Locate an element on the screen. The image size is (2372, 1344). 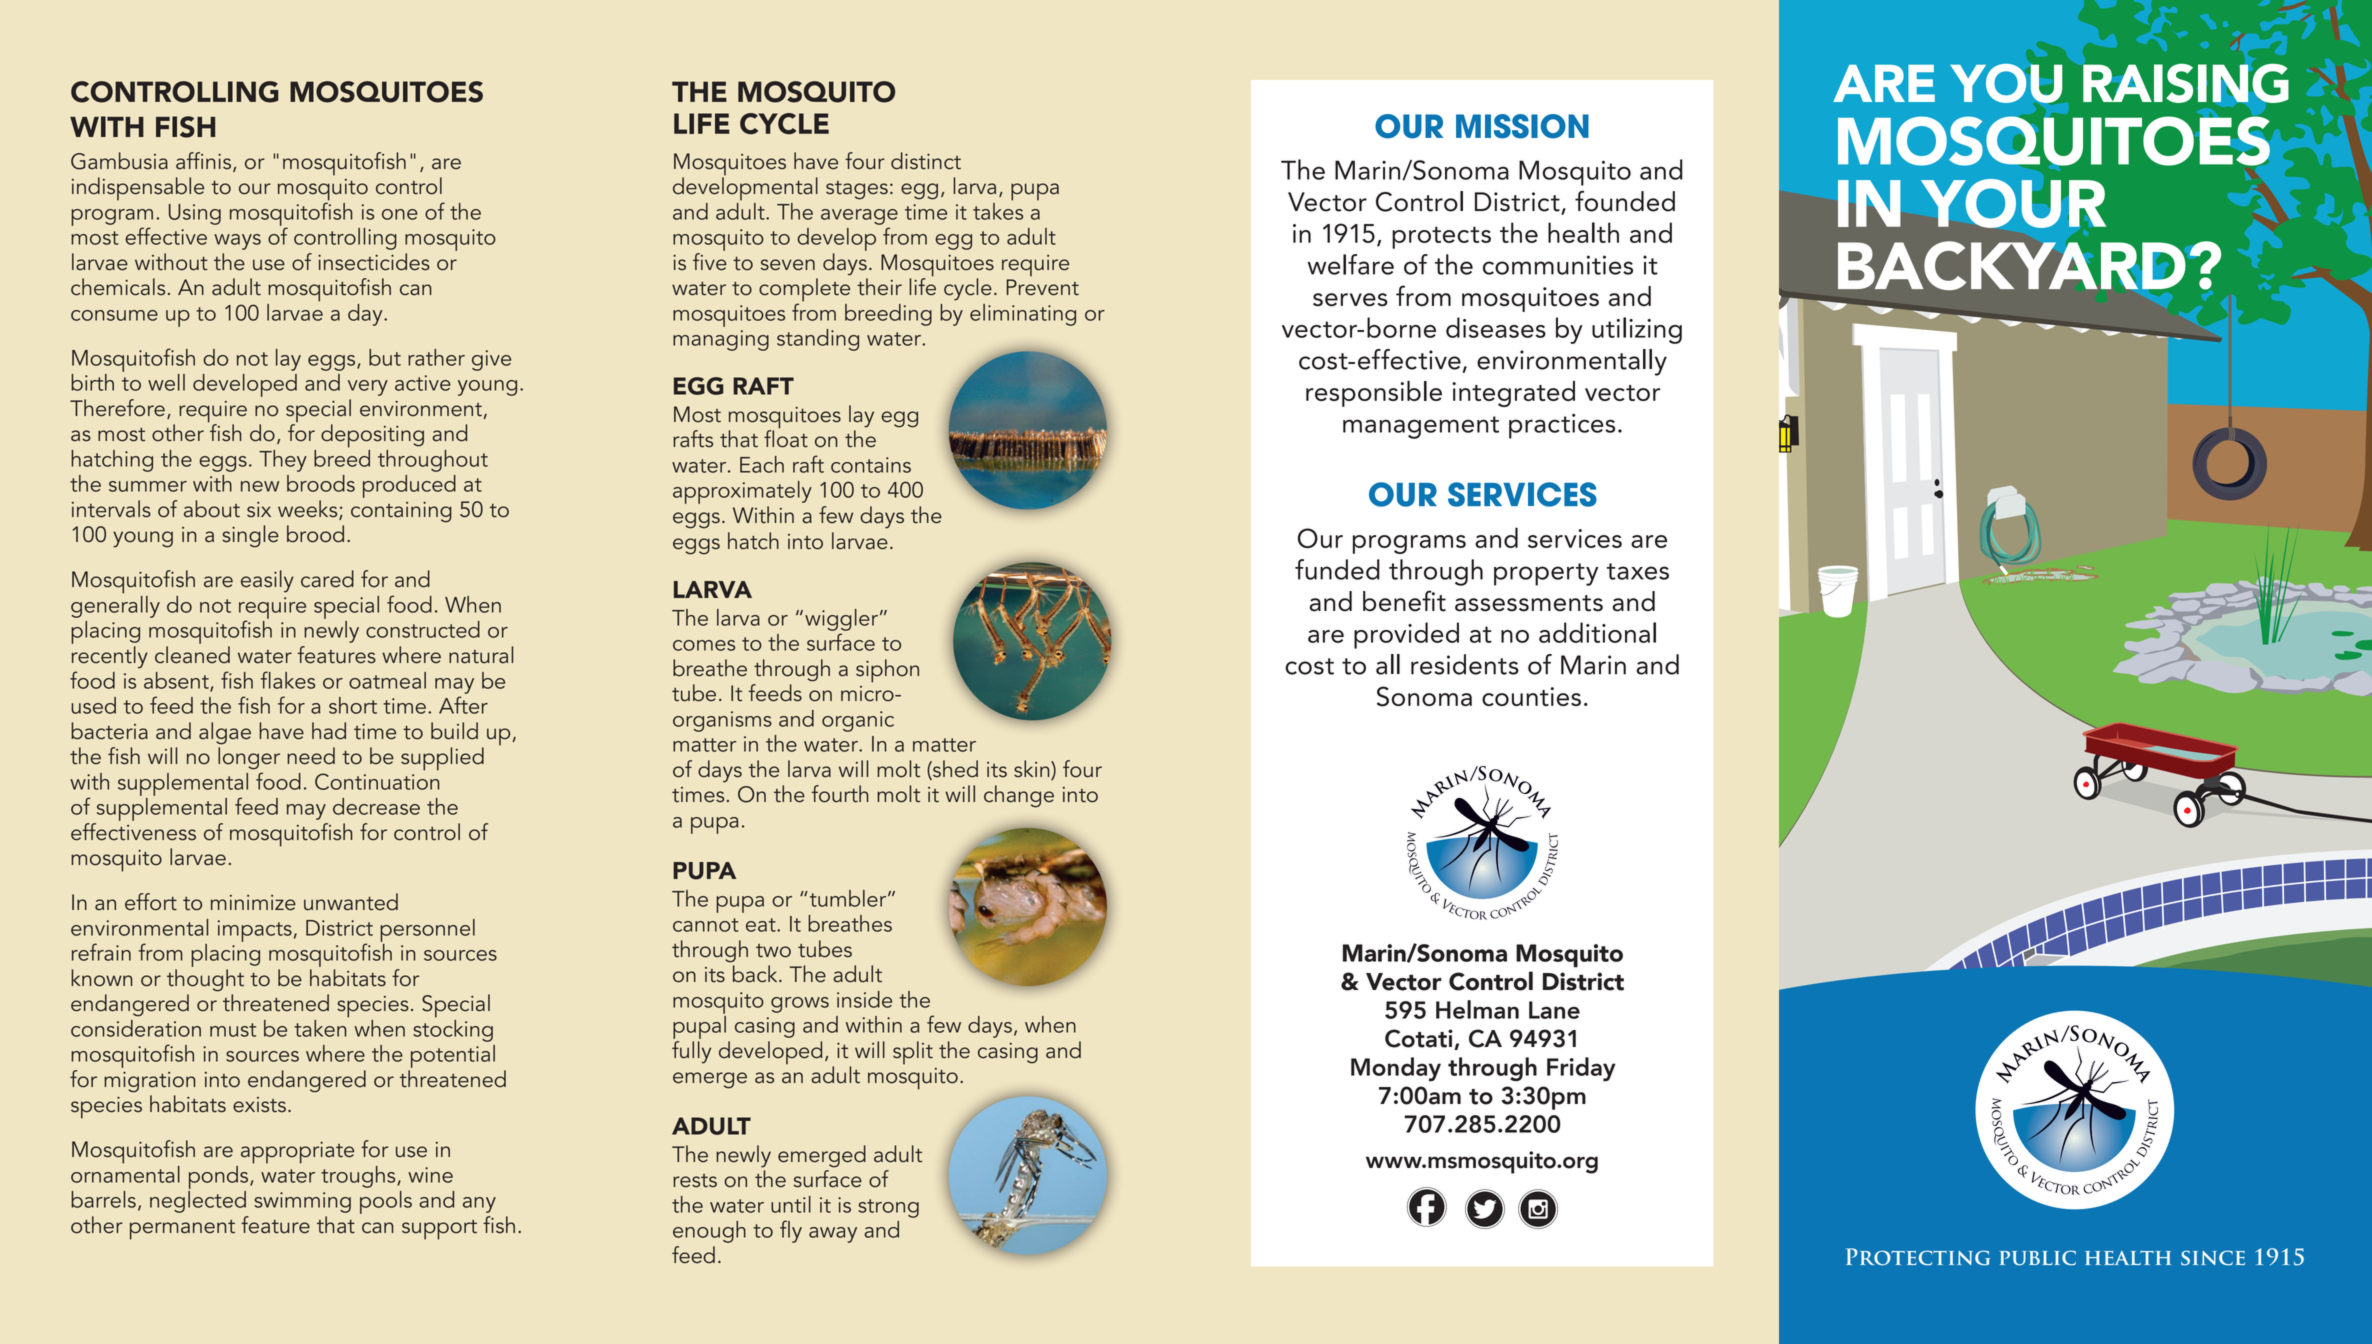
Protecting is located at coordinates (1918, 1257).
